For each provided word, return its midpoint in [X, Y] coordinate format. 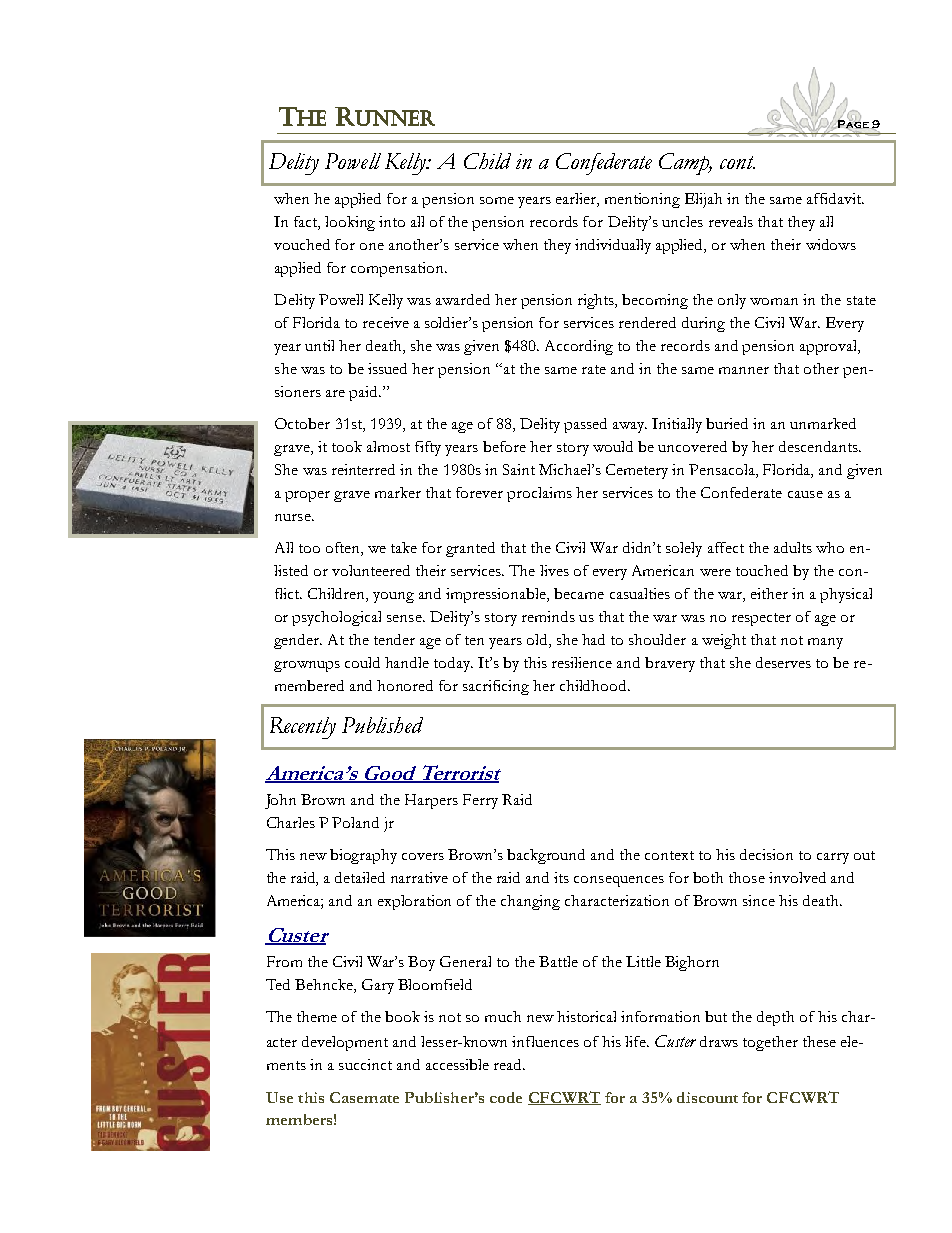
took [347, 446]
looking [350, 223]
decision [766, 854]
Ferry [480, 801]
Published [382, 725]
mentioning [642, 200]
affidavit [835, 198]
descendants [819, 446]
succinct [365, 1064]
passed [585, 425]
